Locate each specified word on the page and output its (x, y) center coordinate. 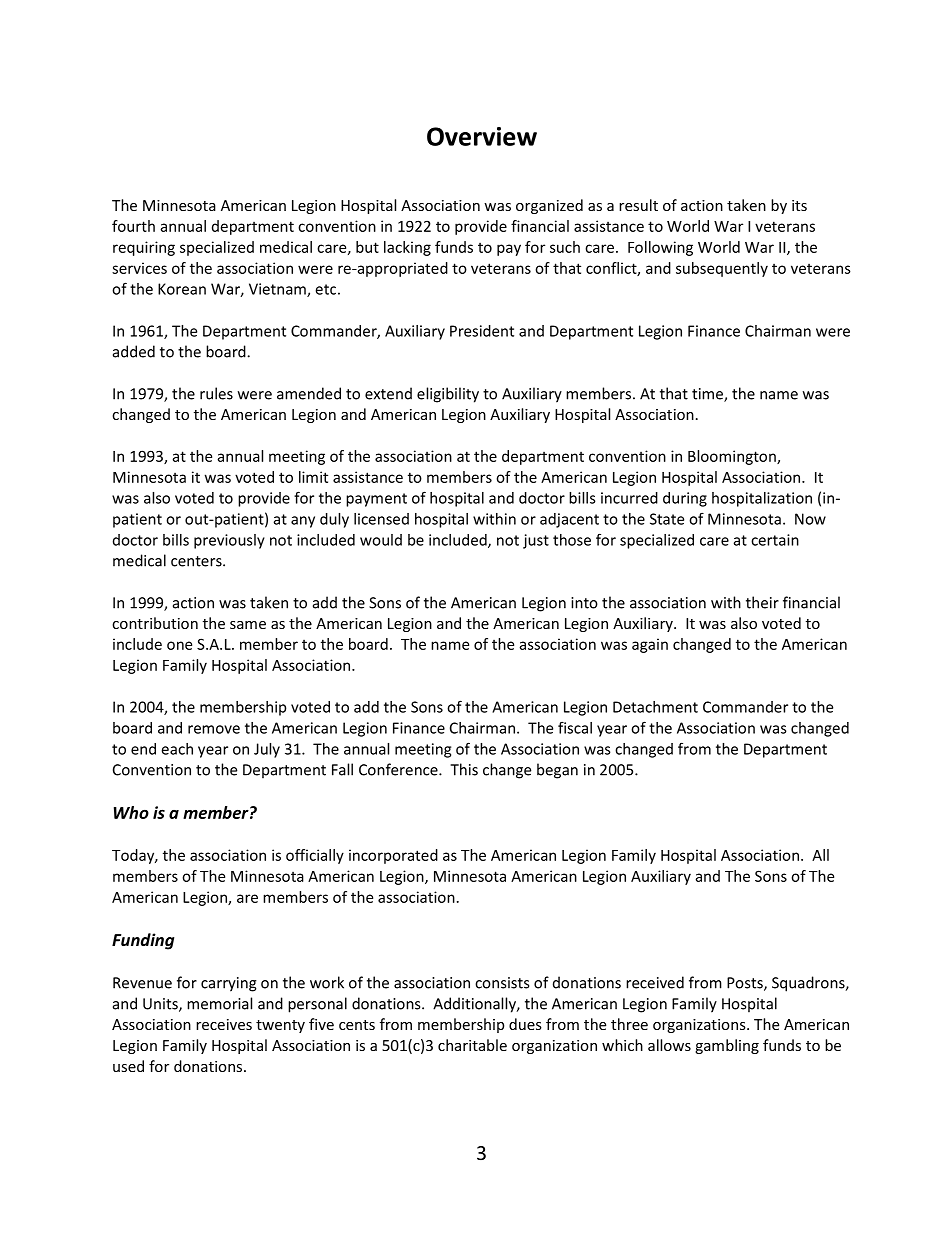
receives (224, 1024)
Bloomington (733, 457)
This (464, 769)
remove (214, 729)
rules (216, 393)
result (638, 205)
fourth (133, 226)
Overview (482, 136)
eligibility (448, 395)
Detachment (655, 707)
